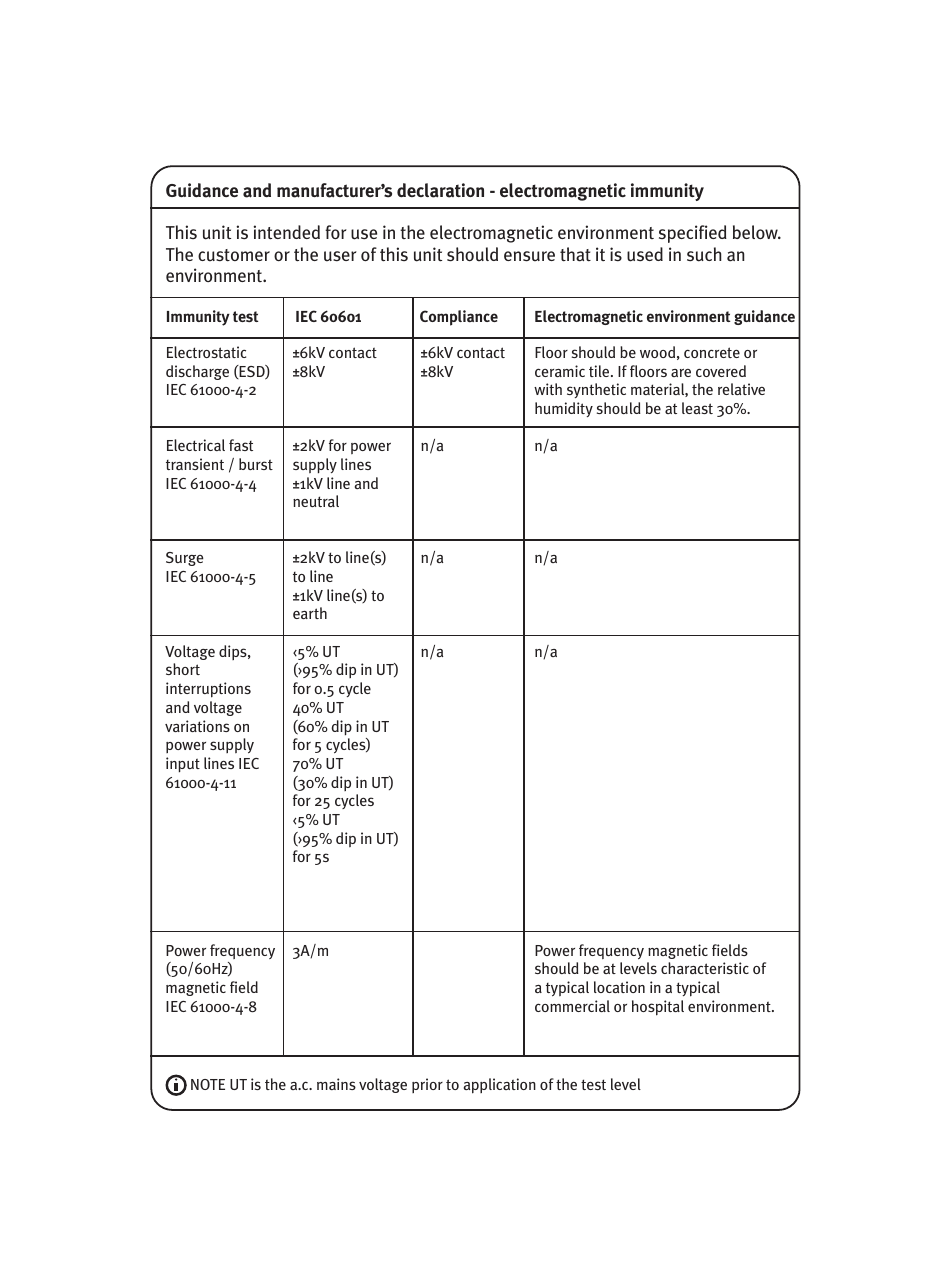 The width and height of the document is (952, 1262). I want to click on intended, so click(287, 232).
